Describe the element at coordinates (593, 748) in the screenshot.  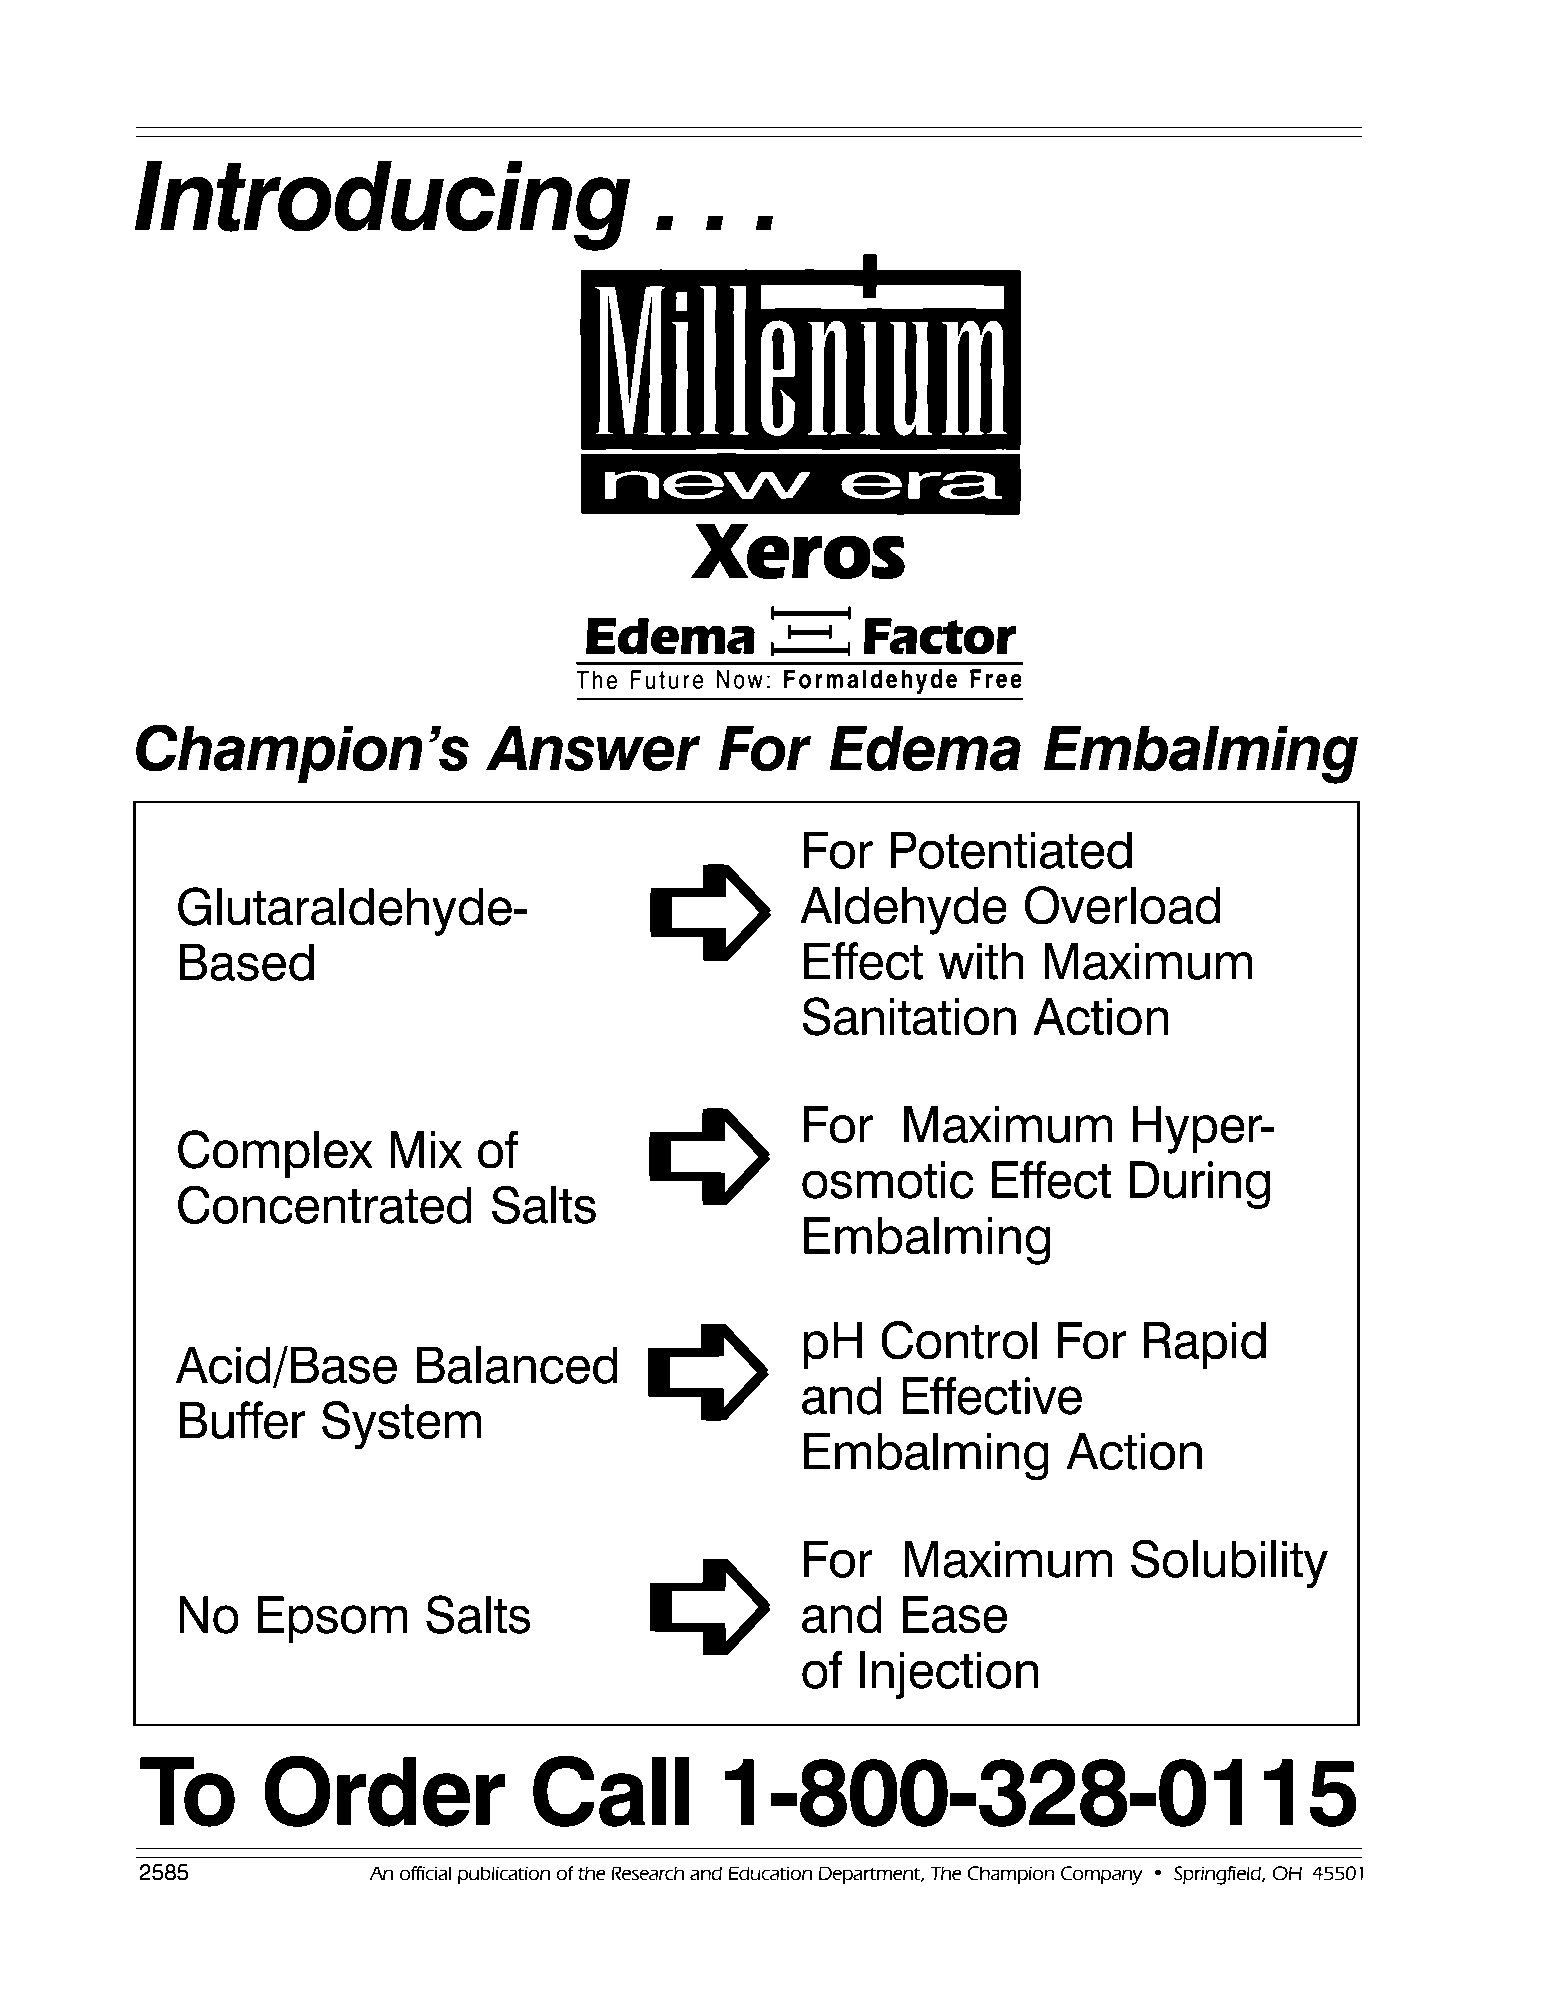
I see `Answer` at that location.
